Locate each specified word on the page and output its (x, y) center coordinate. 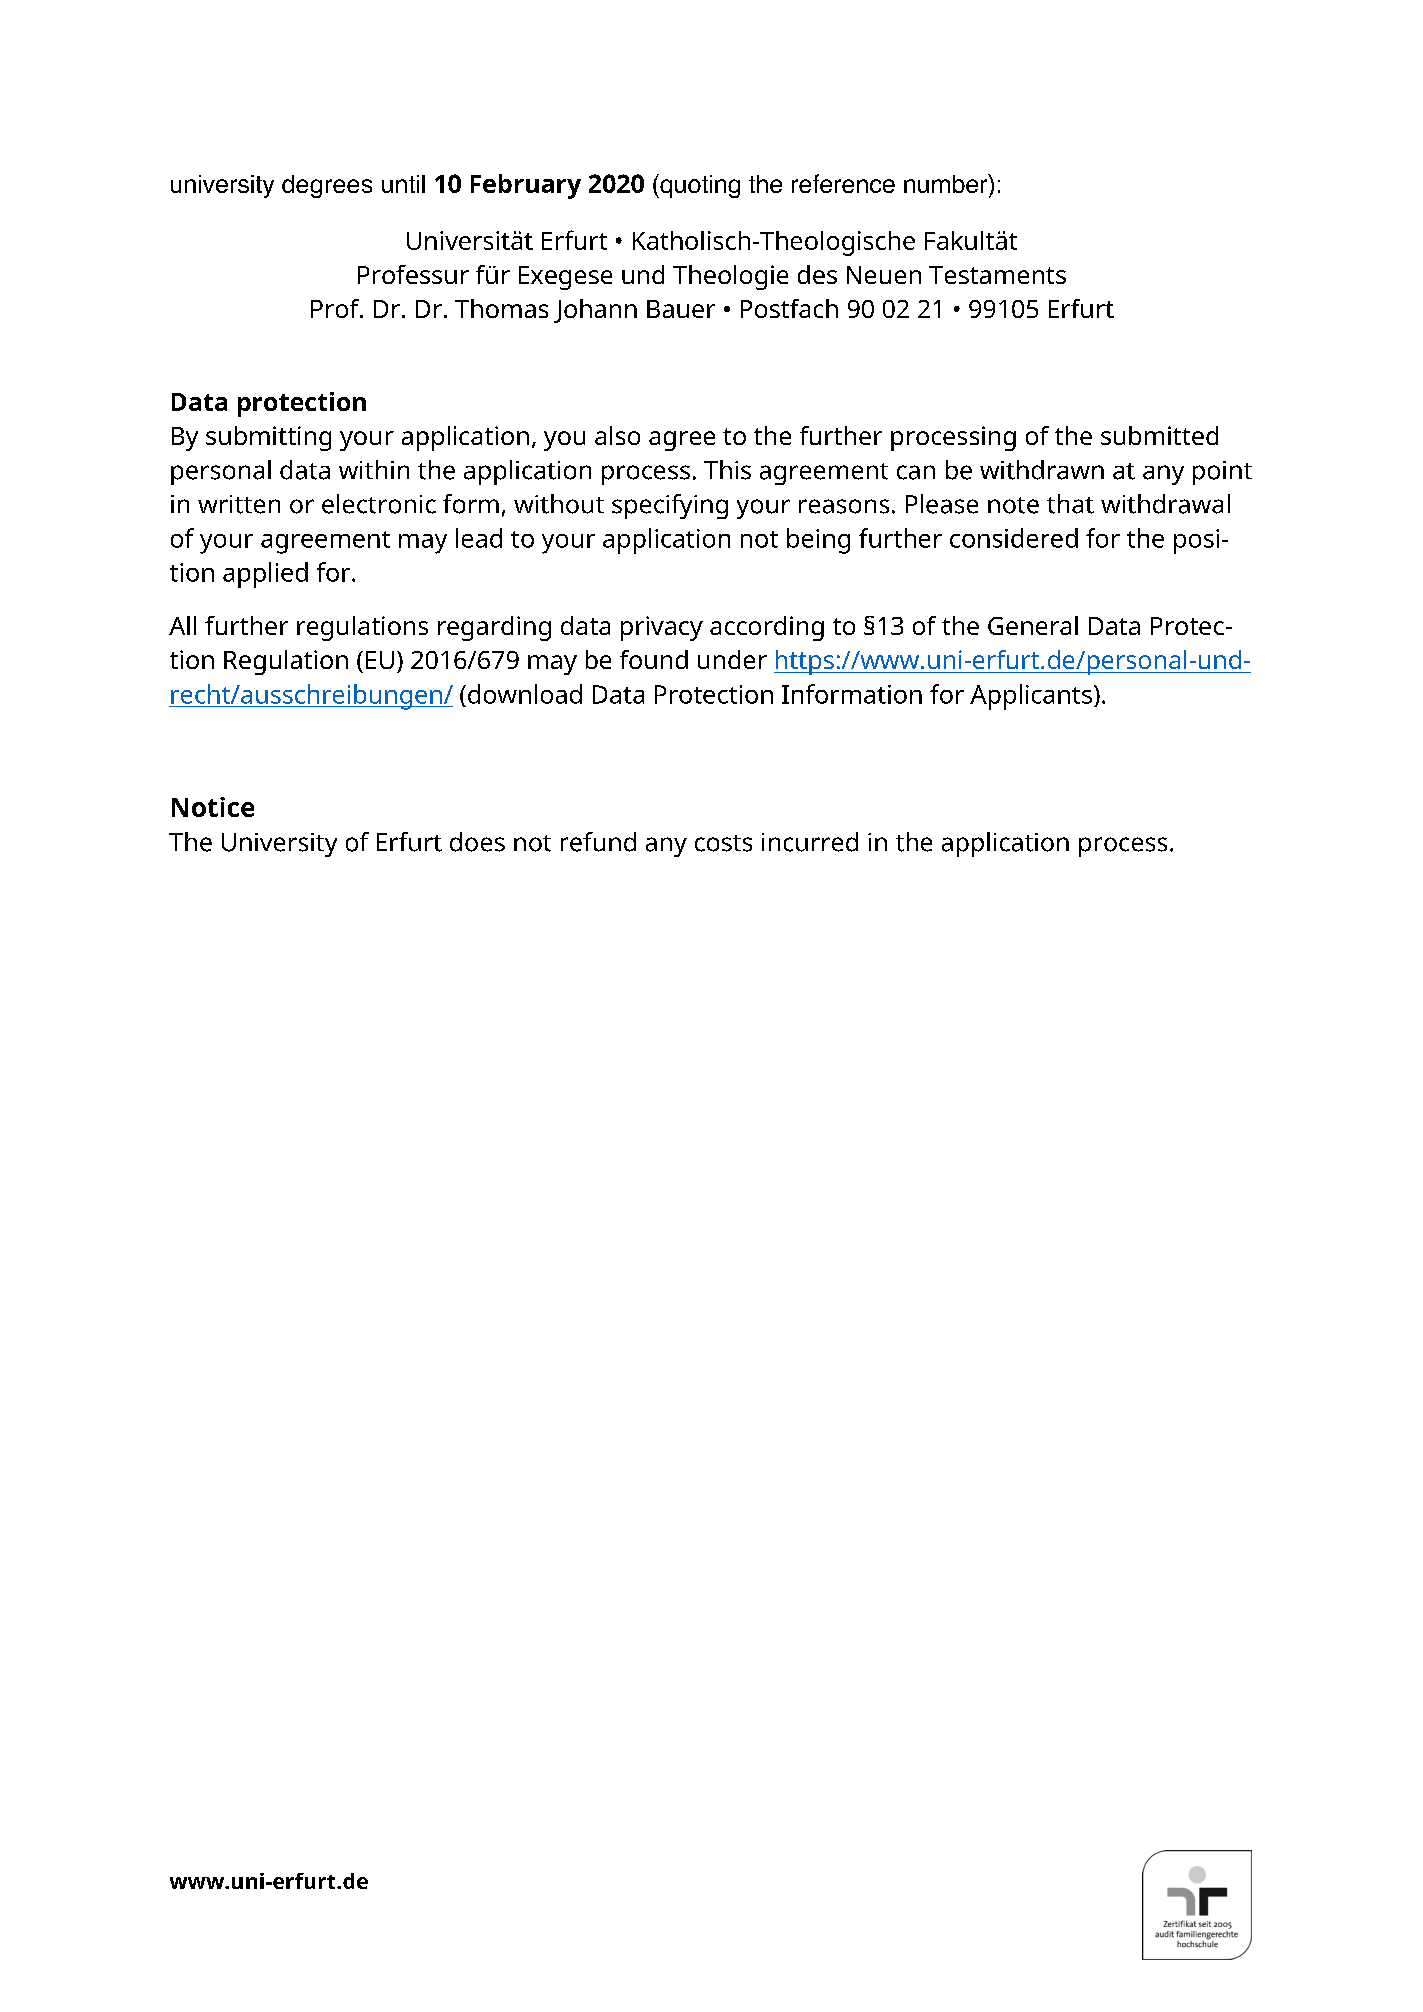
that (1070, 504)
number (947, 183)
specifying (670, 506)
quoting (699, 186)
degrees (327, 186)
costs (723, 843)
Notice (213, 807)
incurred (810, 842)
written (239, 504)
